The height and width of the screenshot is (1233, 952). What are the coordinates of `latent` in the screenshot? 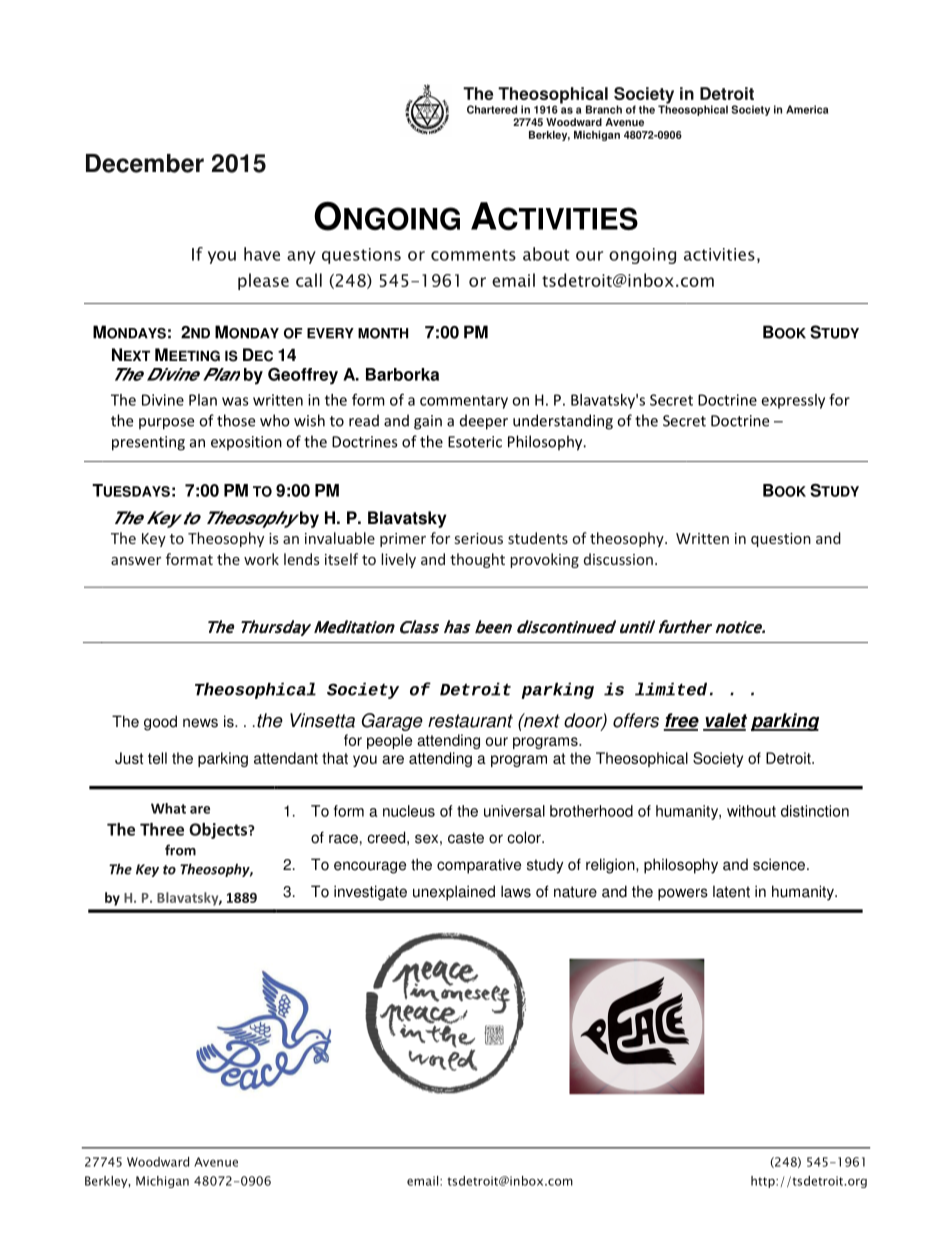 It's located at (731, 891).
